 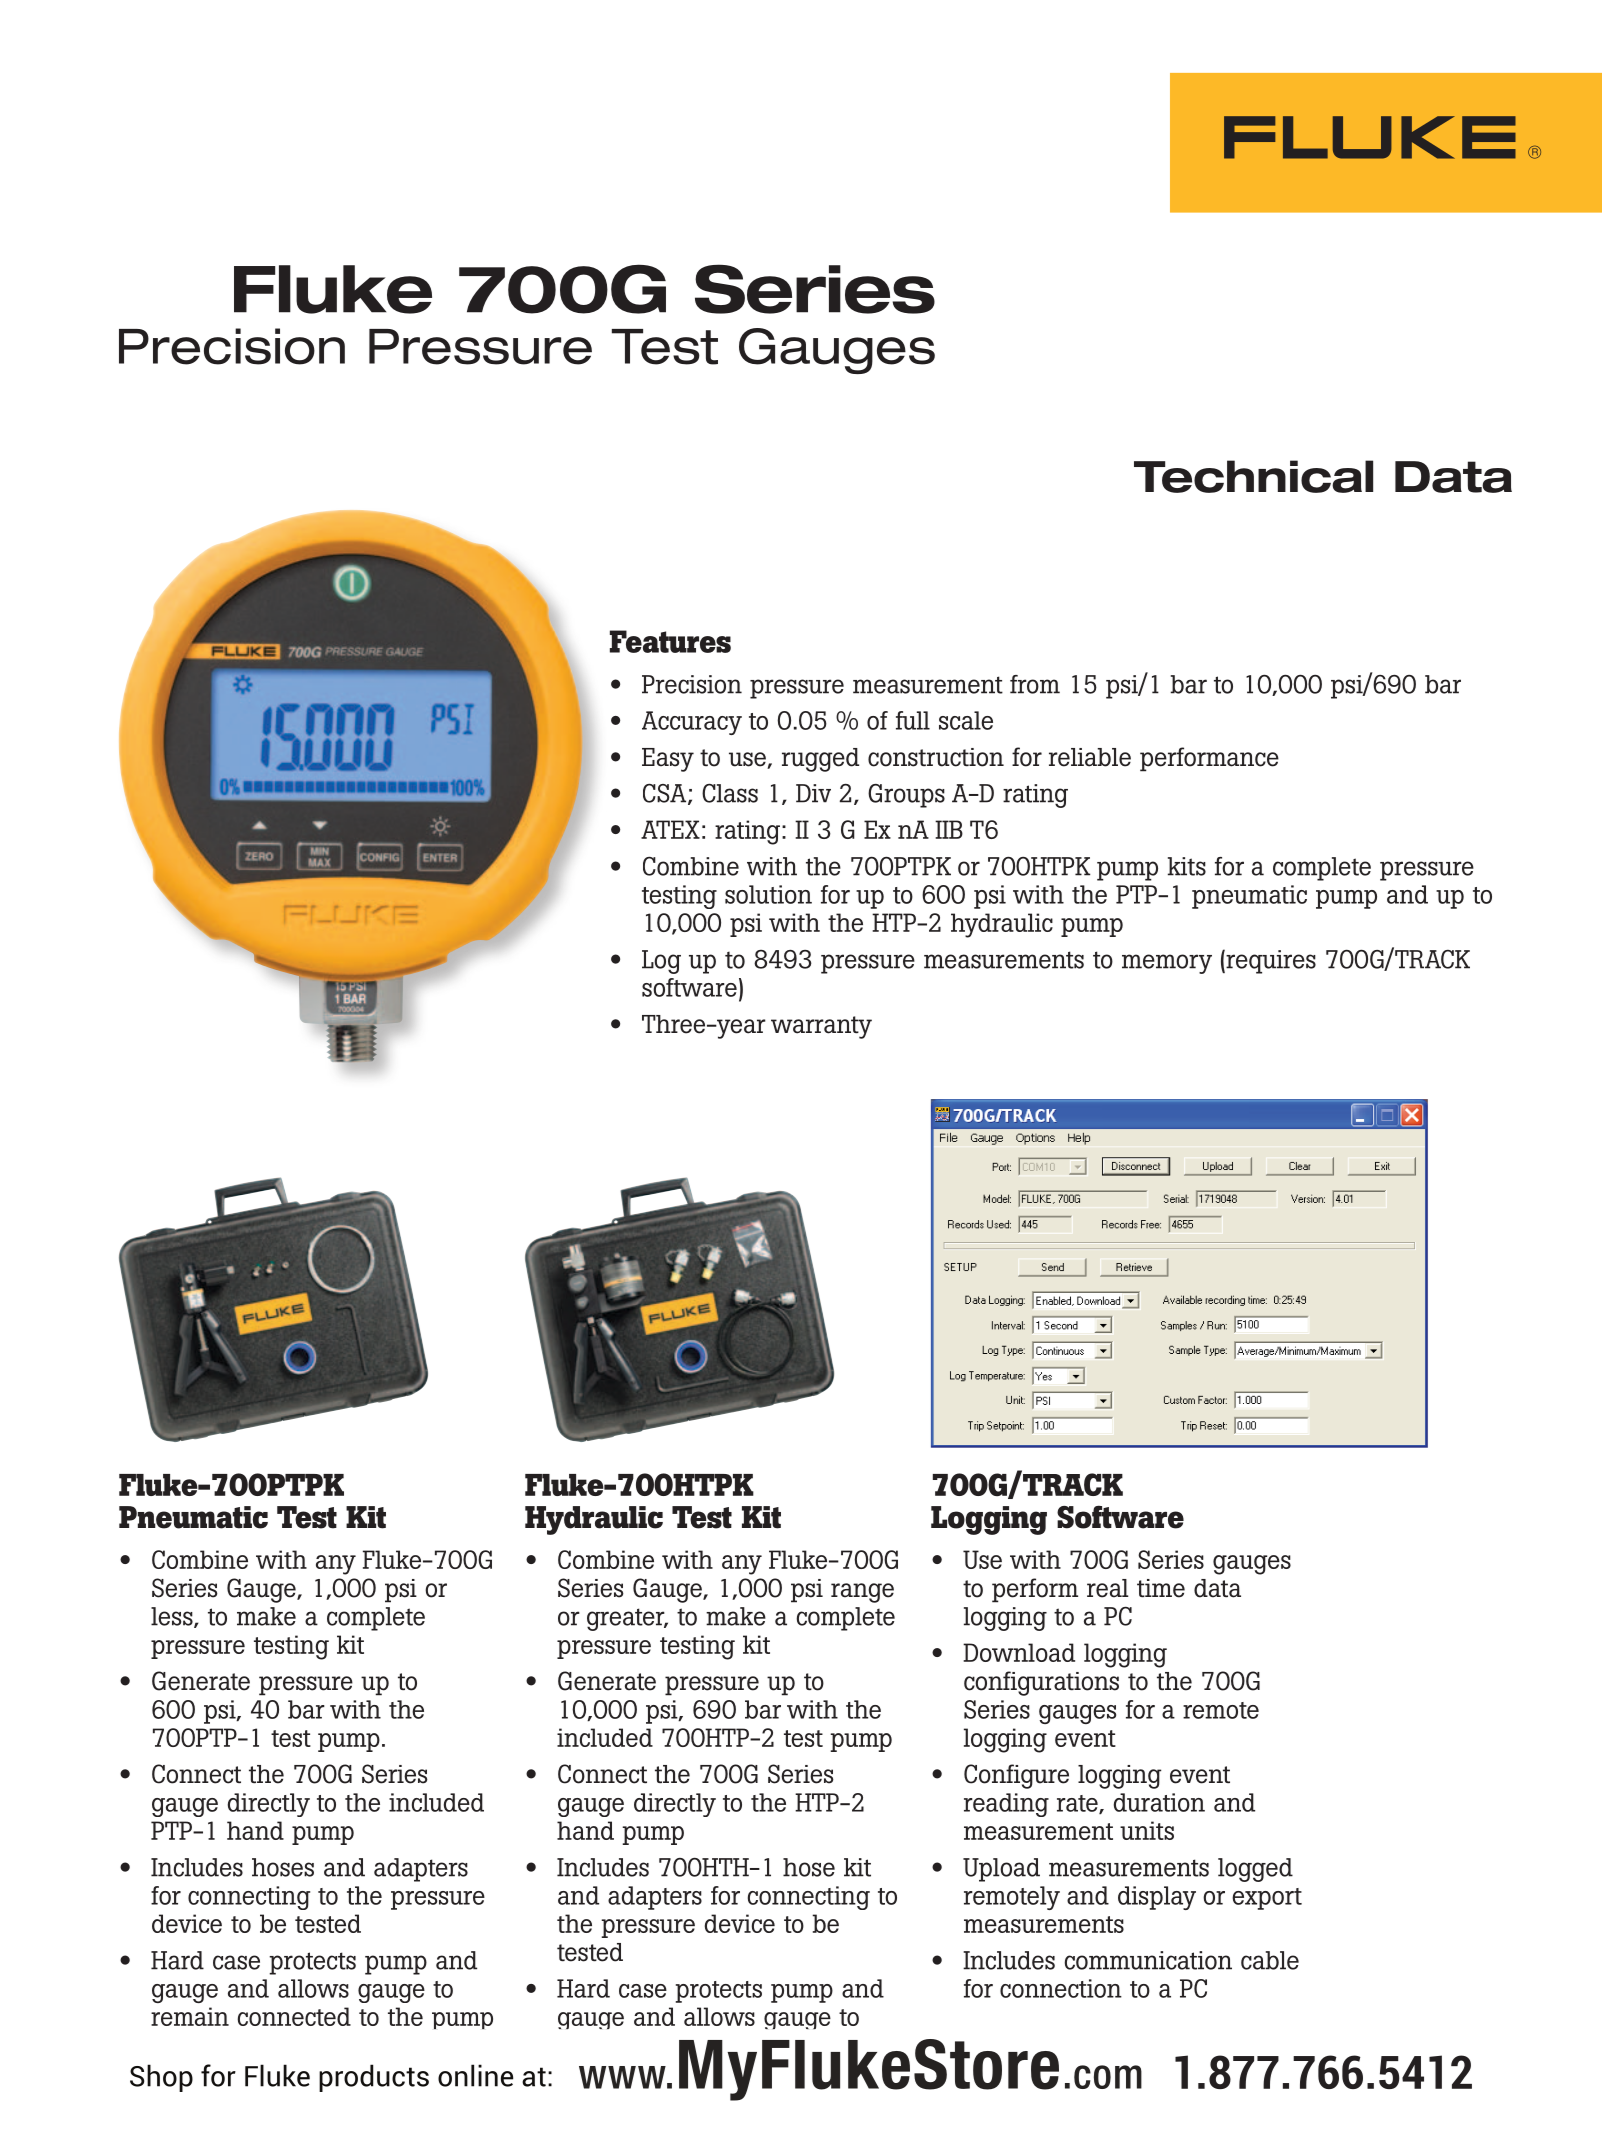 What do you see at coordinates (670, 829) in the document?
I see `ATEX` at bounding box center [670, 829].
